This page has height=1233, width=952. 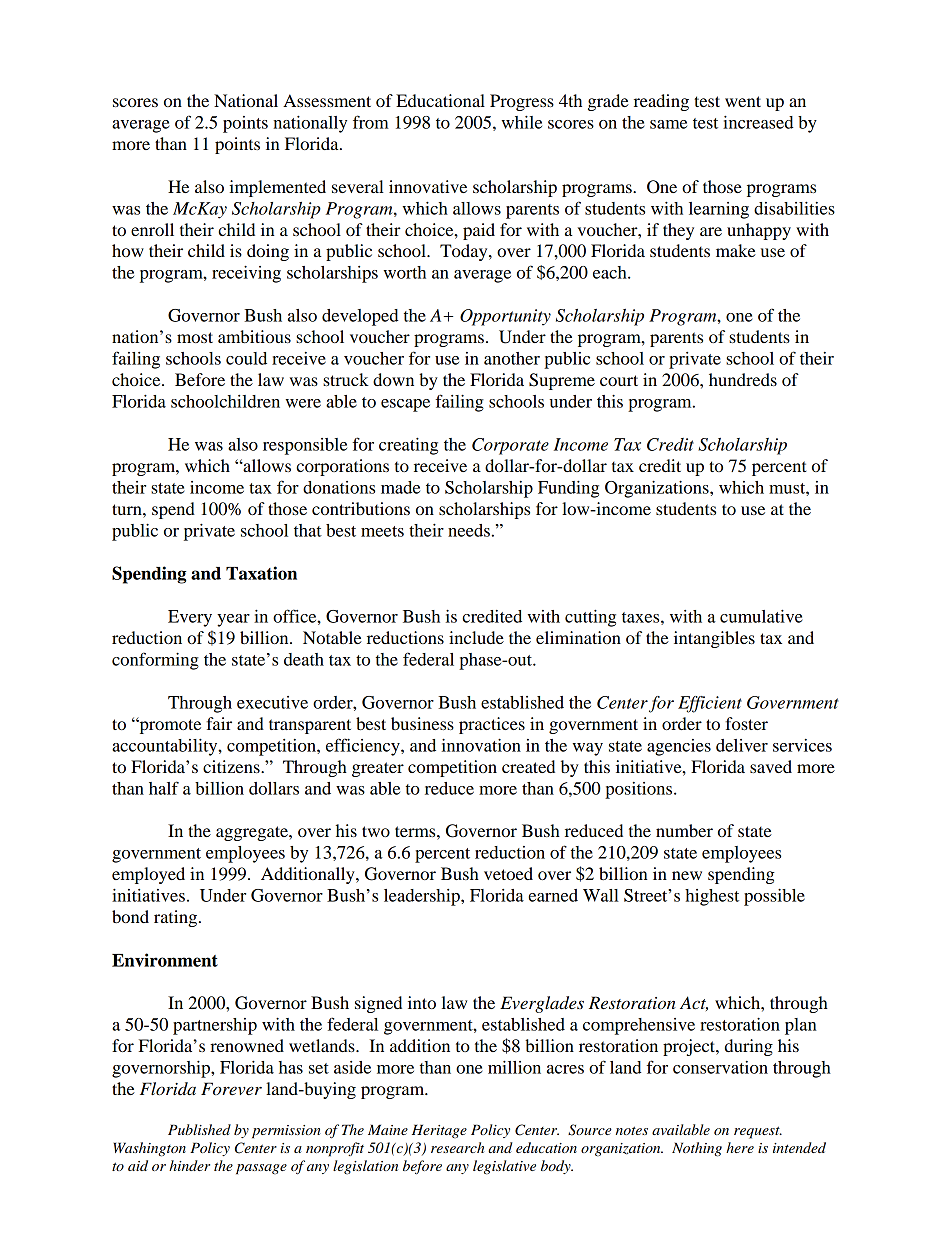 I want to click on highest, so click(x=712, y=897).
